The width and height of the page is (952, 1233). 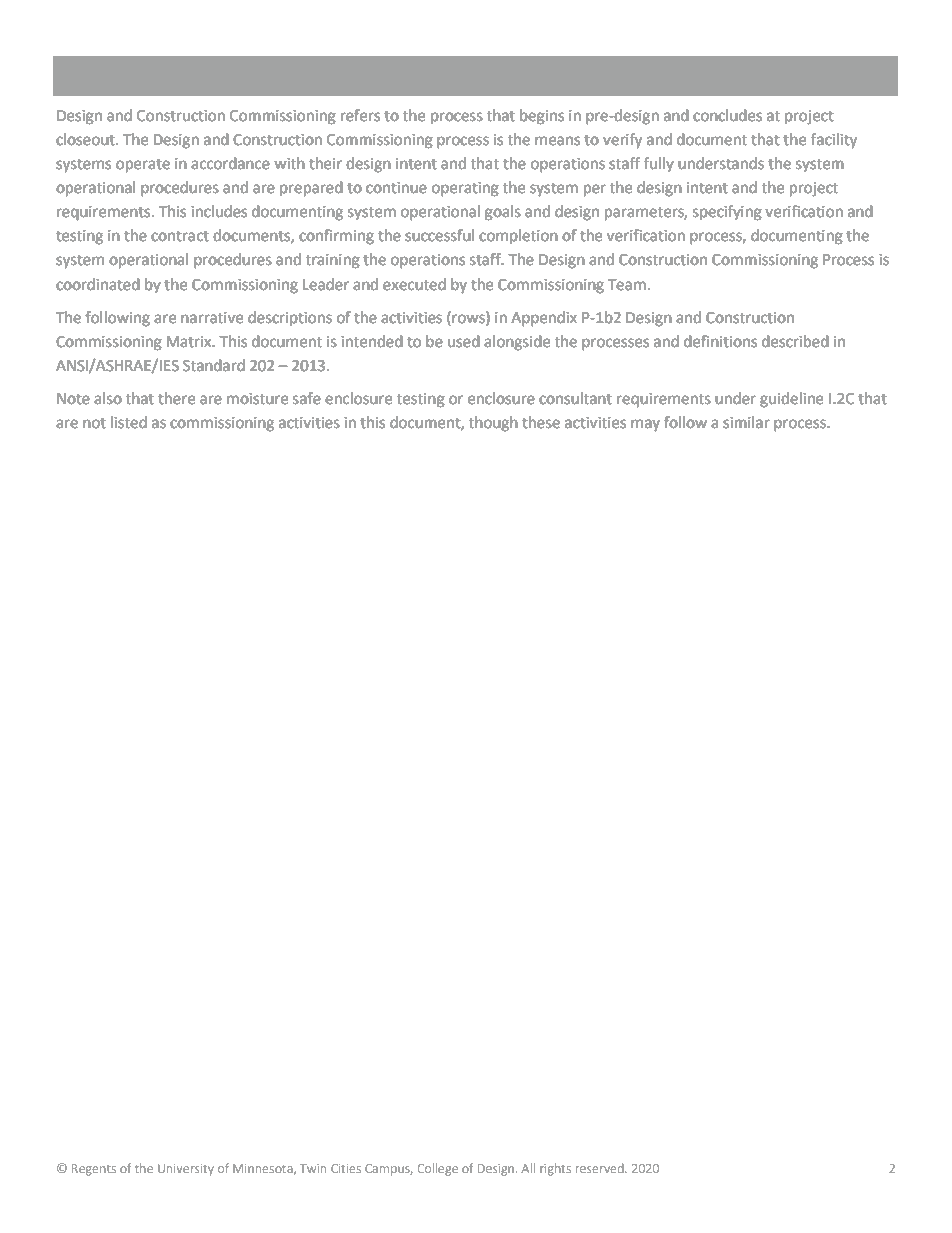 I want to click on concludes, so click(x=727, y=115).
